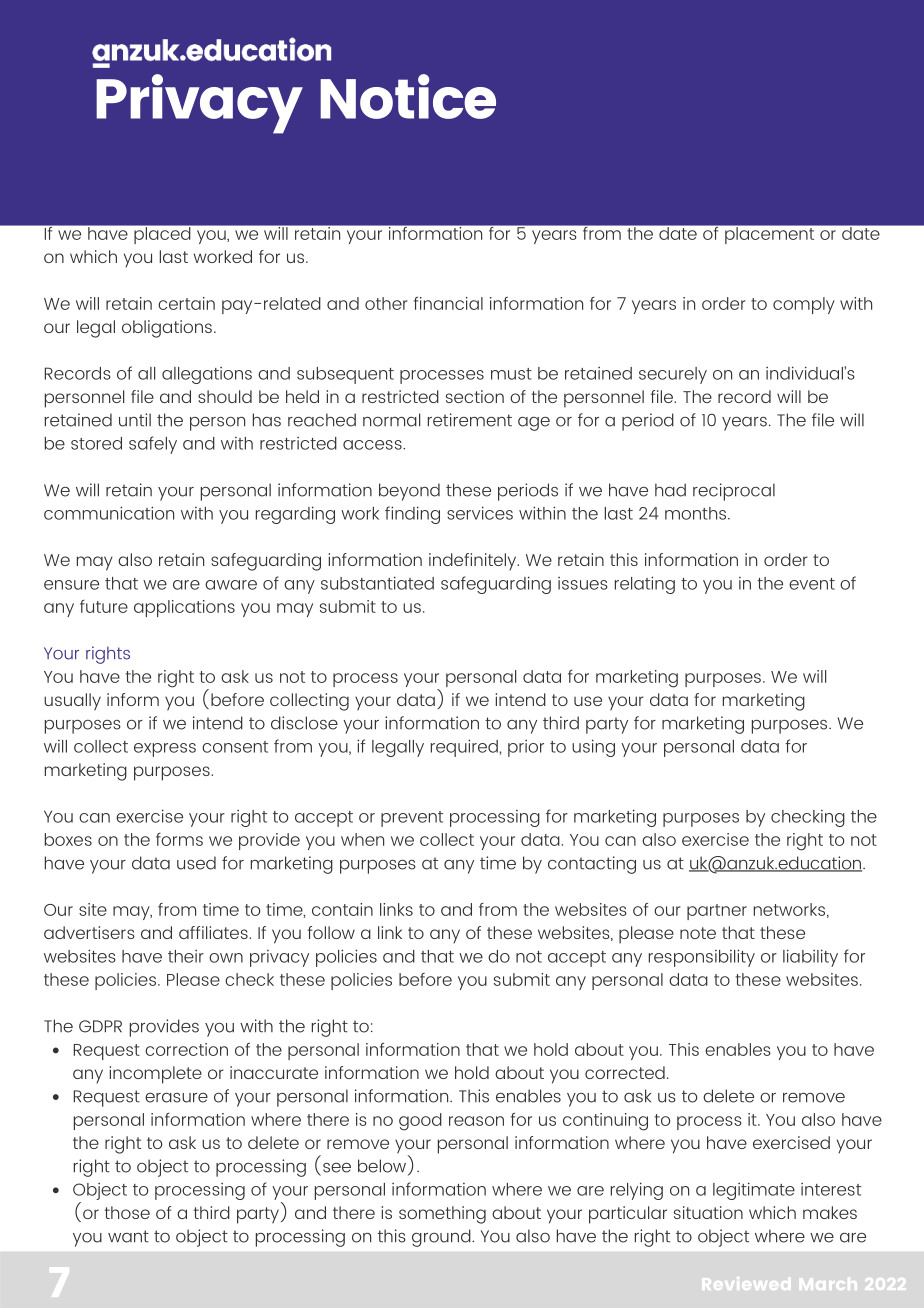  What do you see at coordinates (442, 1215) in the document?
I see `something` at bounding box center [442, 1215].
